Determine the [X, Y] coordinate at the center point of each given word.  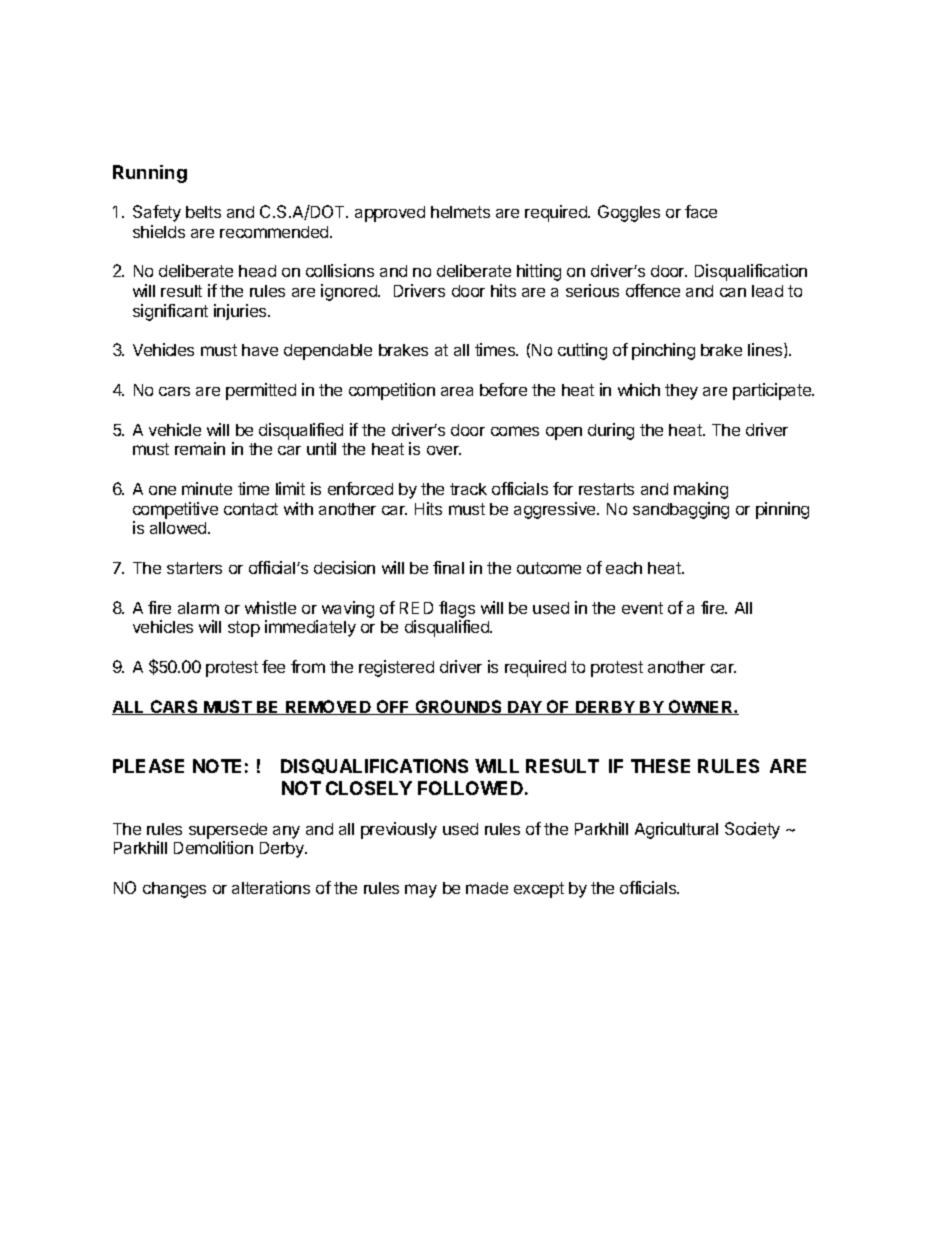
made [487, 888]
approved [390, 214]
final [448, 567]
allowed [179, 528]
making [701, 490]
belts [203, 212]
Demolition [213, 847]
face [701, 211]
